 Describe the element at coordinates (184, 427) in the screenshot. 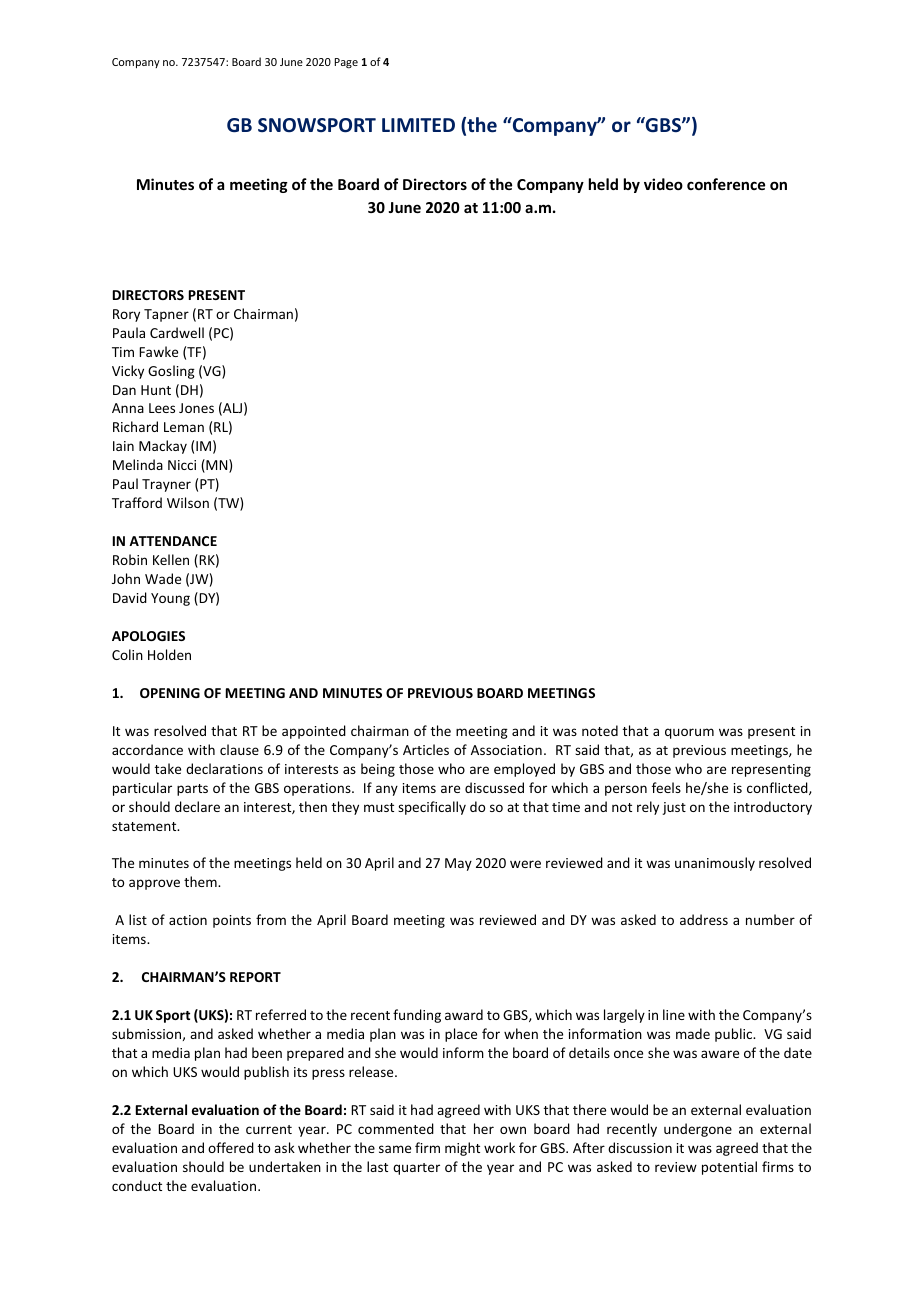

I see `Leman` at that location.
